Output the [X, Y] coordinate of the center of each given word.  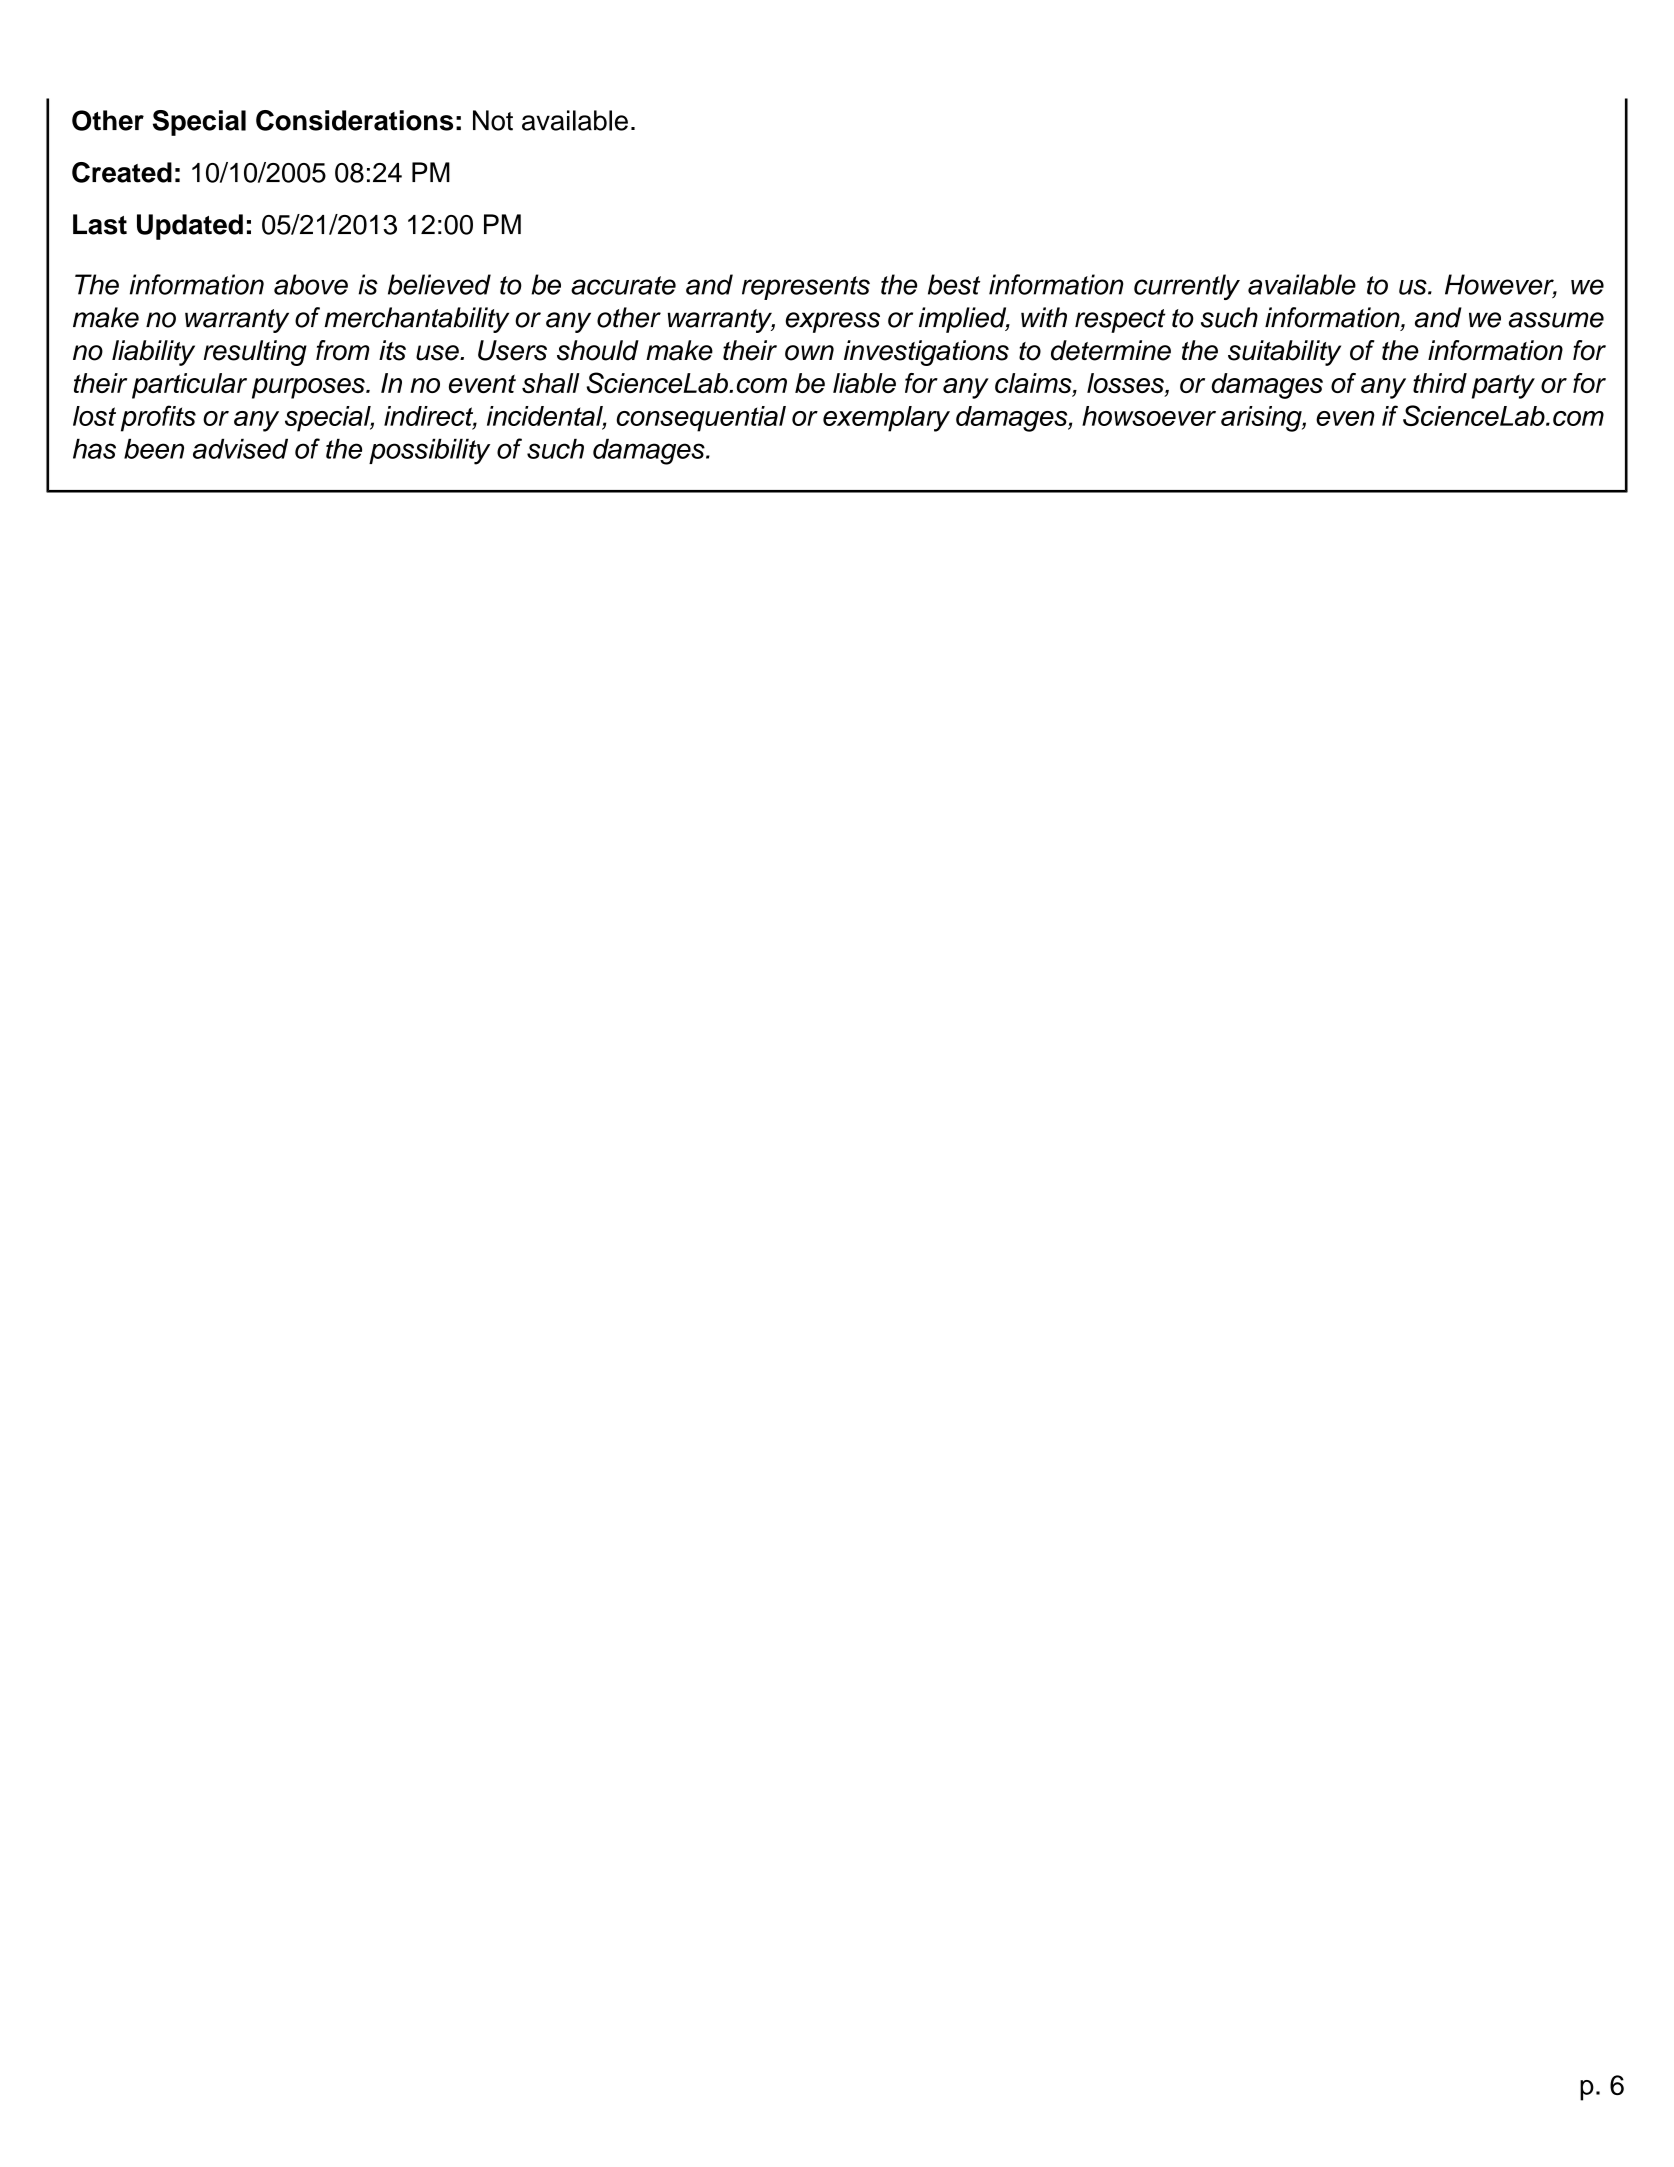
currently [1187, 287]
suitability [1284, 353]
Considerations [354, 120]
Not [493, 120]
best [954, 284]
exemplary [886, 419]
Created [122, 172]
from [343, 350]
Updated [190, 227]
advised [240, 448]
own [809, 353]
